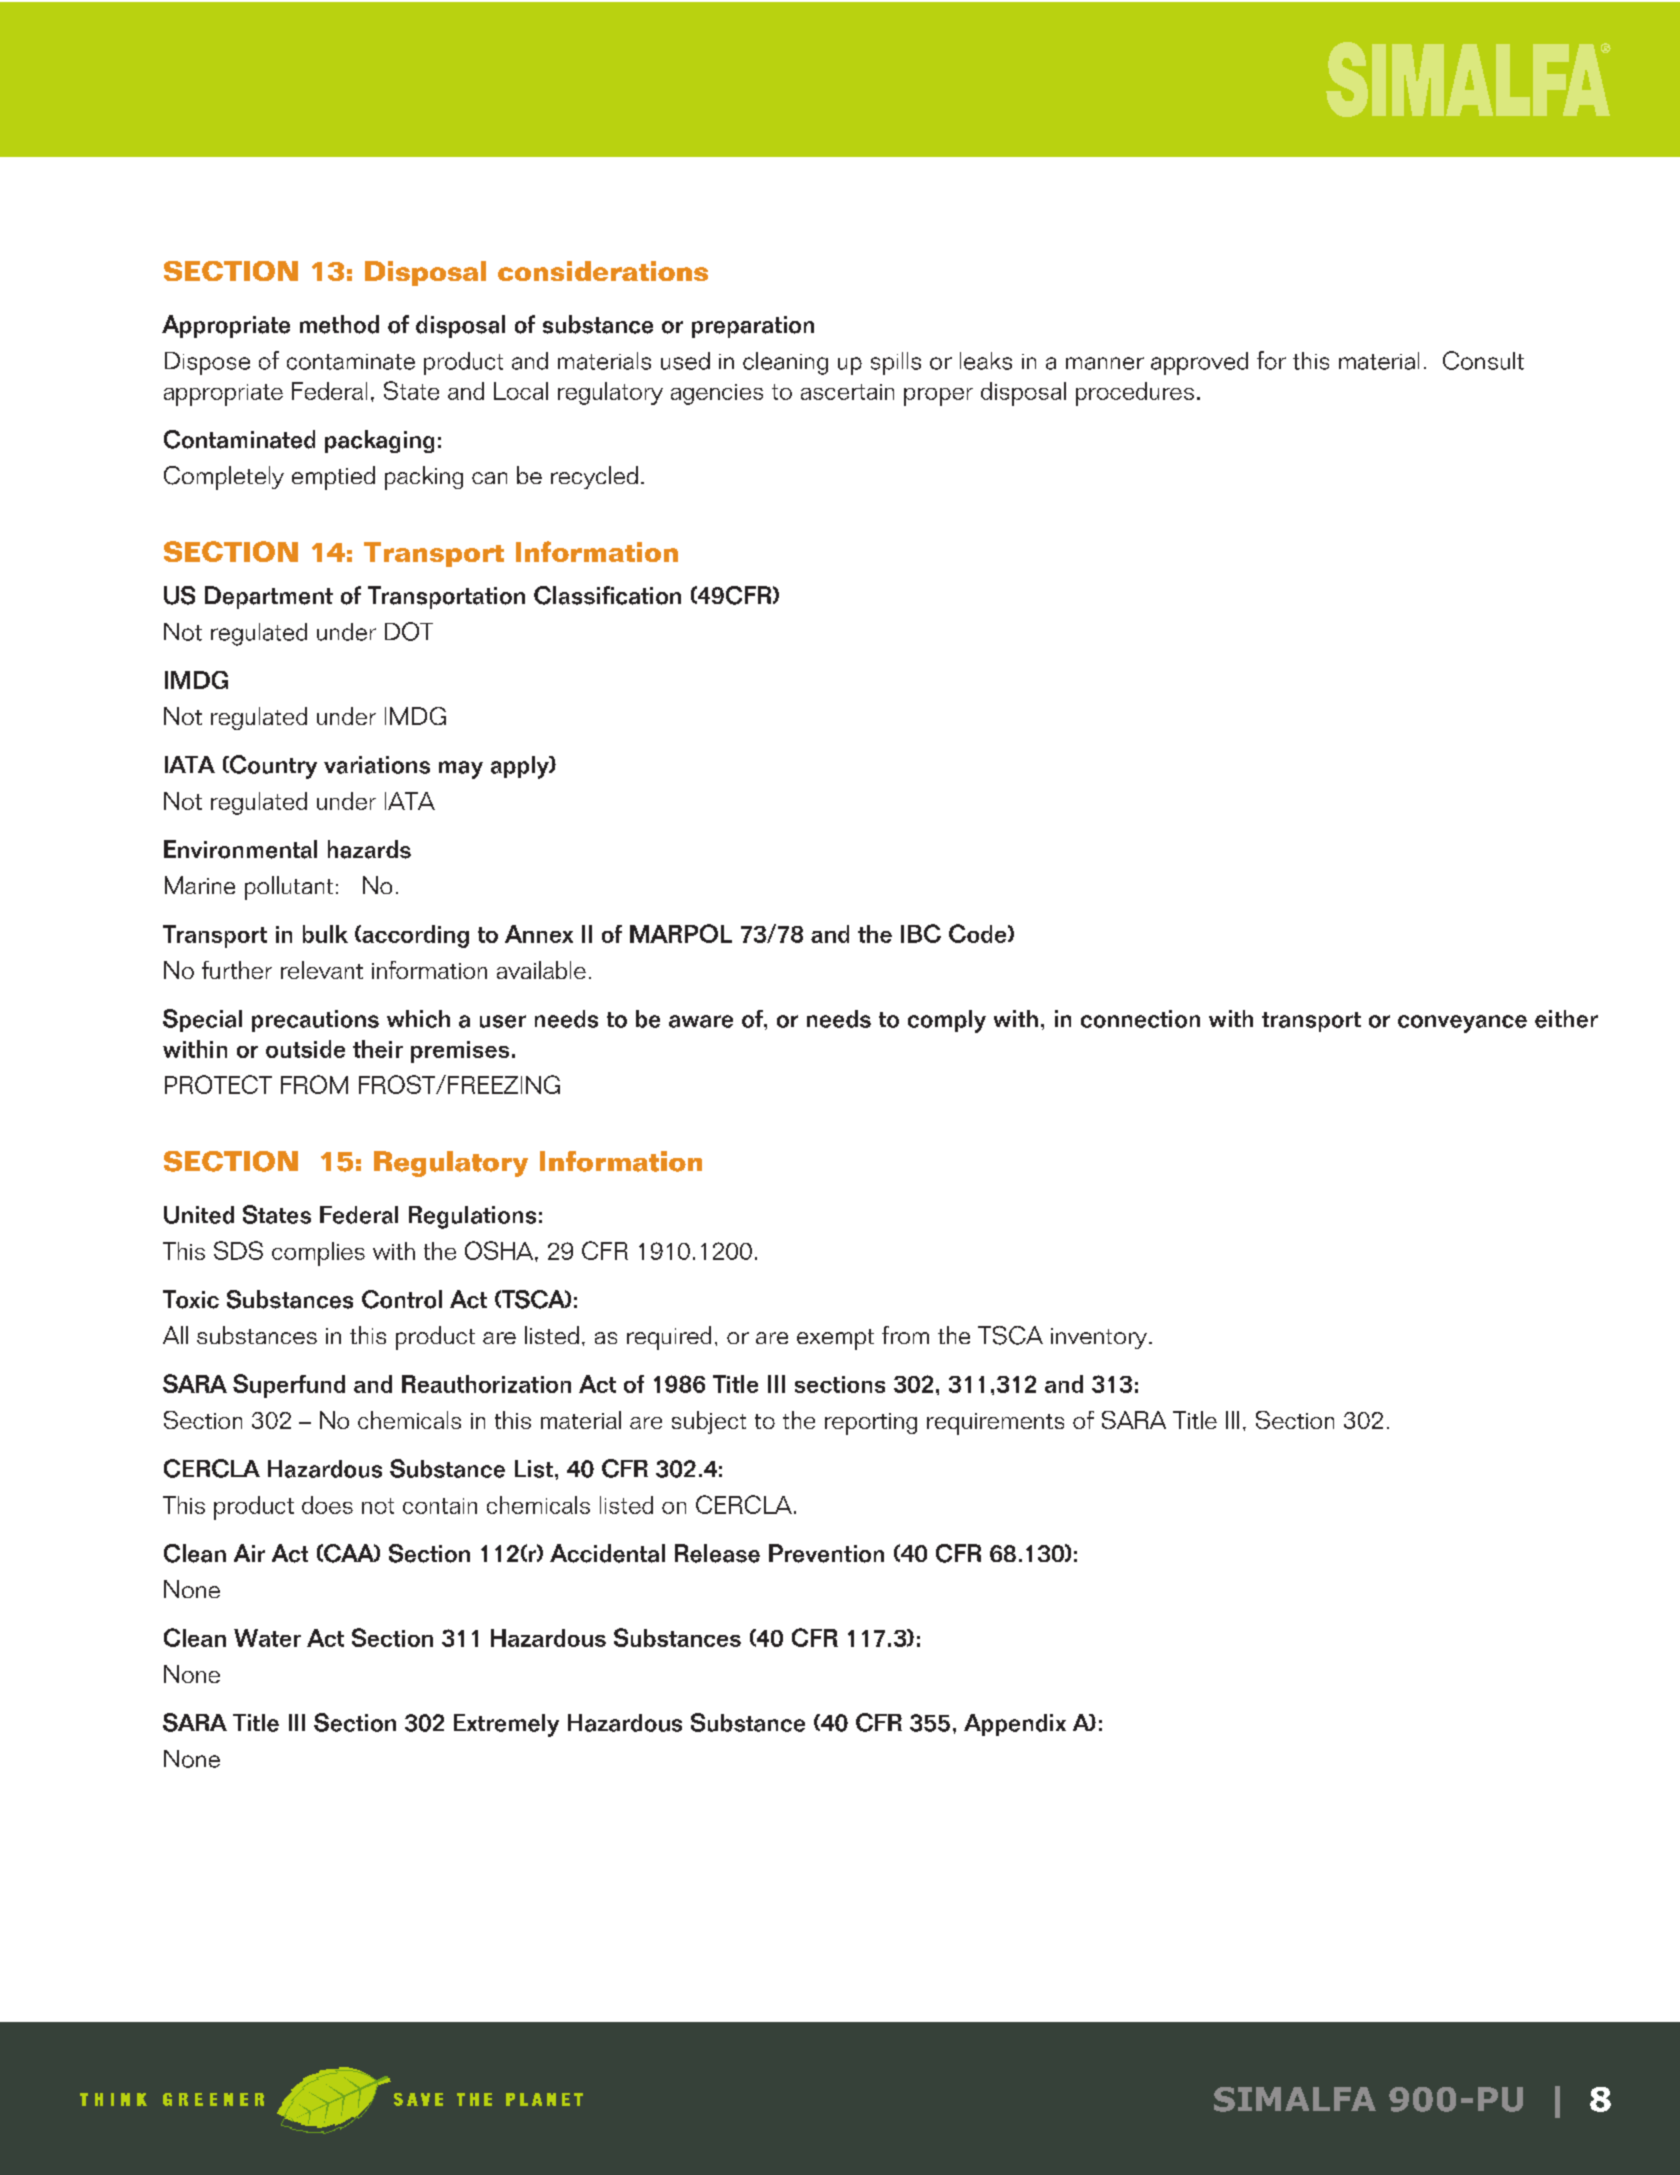 The height and width of the screenshot is (2175, 1680). What do you see at coordinates (1462, 1024) in the screenshot?
I see `conveyance` at bounding box center [1462, 1024].
